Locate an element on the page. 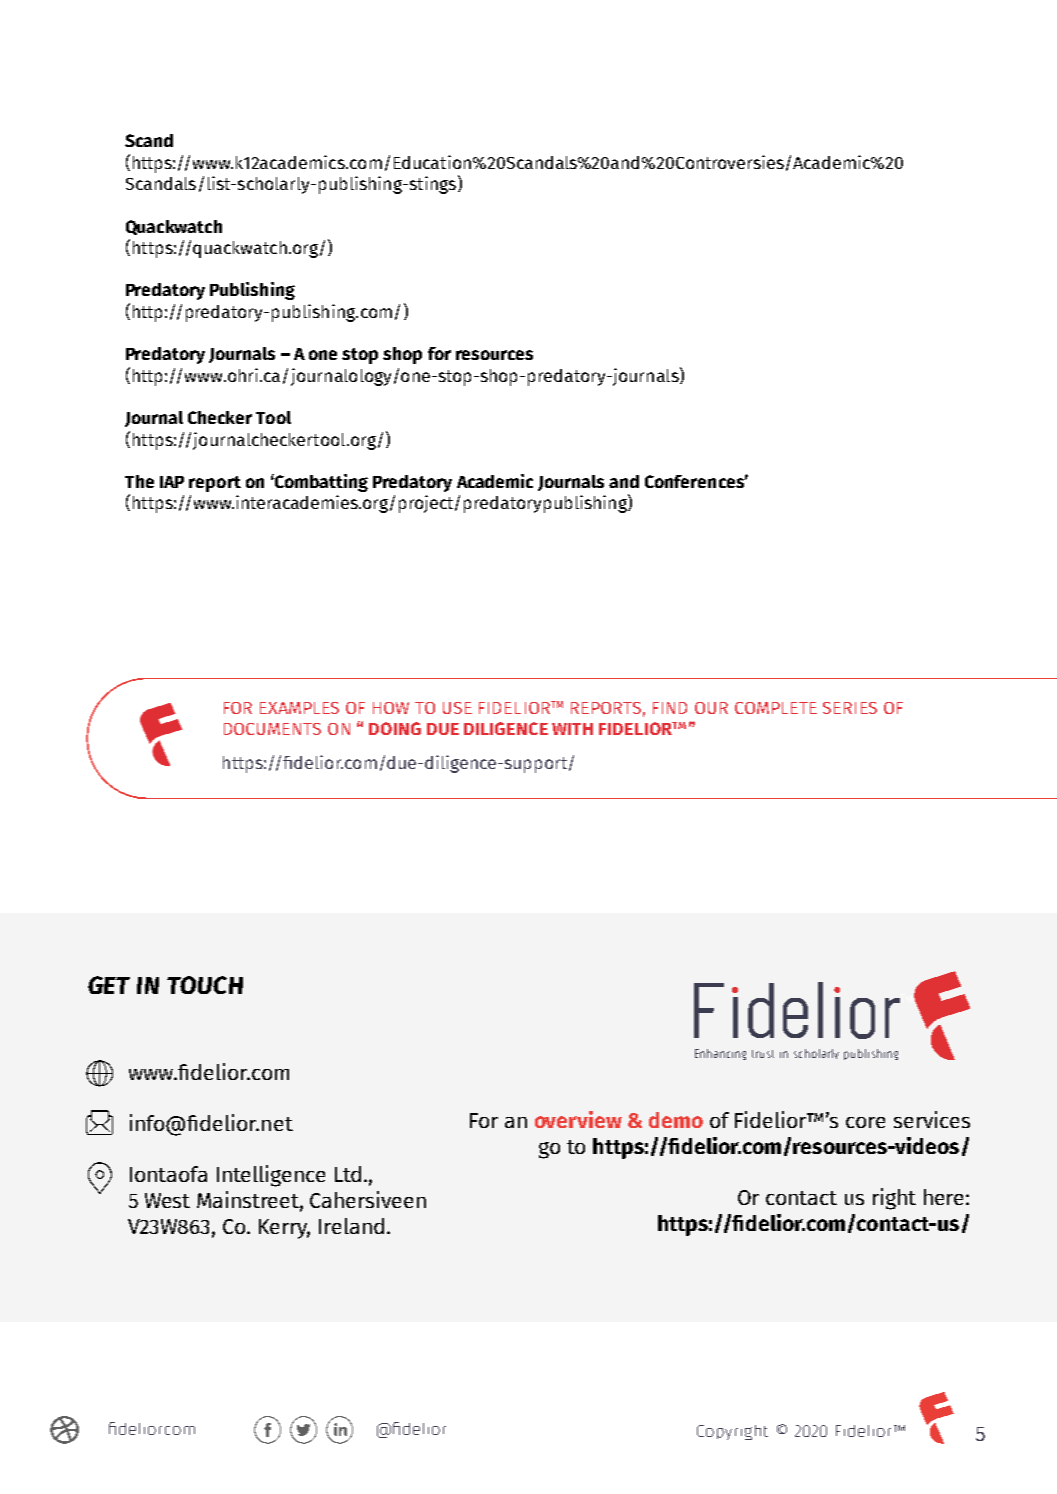  West is located at coordinates (167, 1200).
